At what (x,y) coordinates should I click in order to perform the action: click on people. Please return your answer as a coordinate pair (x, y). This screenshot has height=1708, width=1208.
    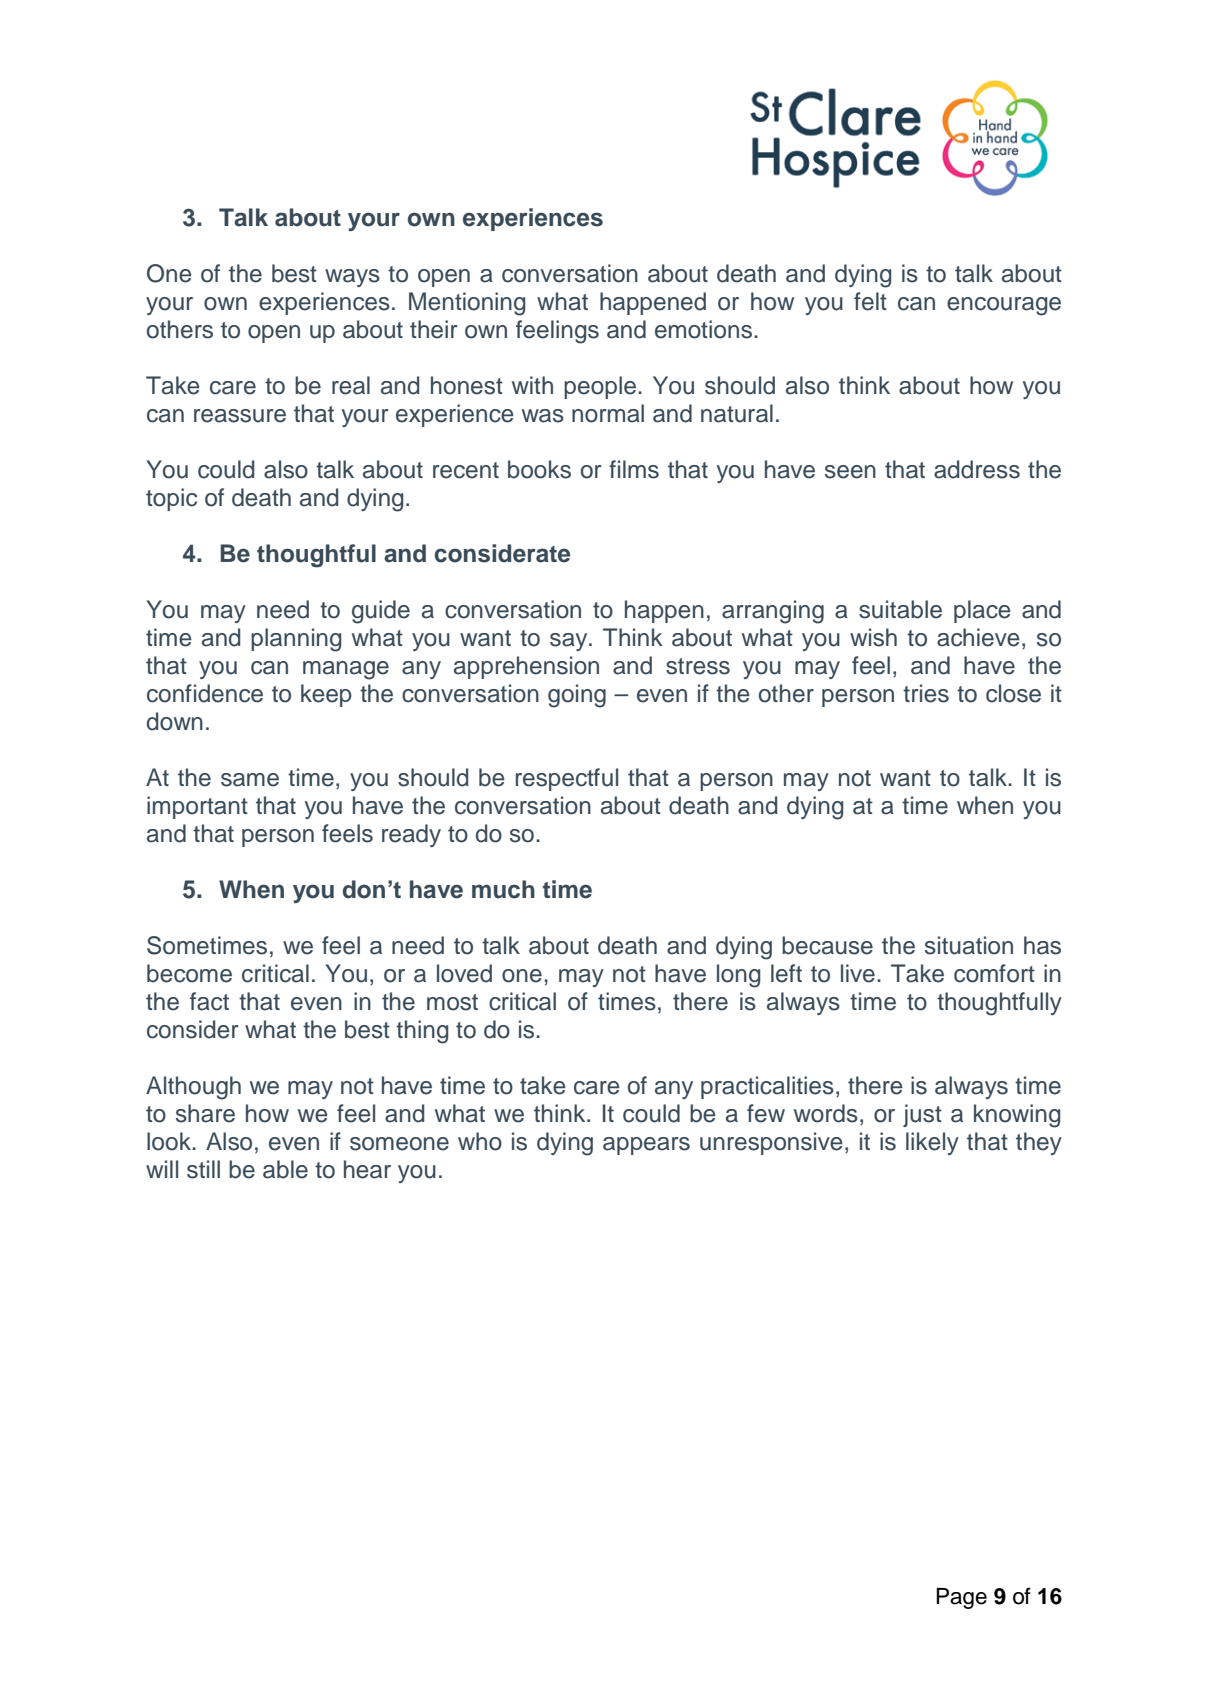
    Looking at the image, I should click on (600, 387).
